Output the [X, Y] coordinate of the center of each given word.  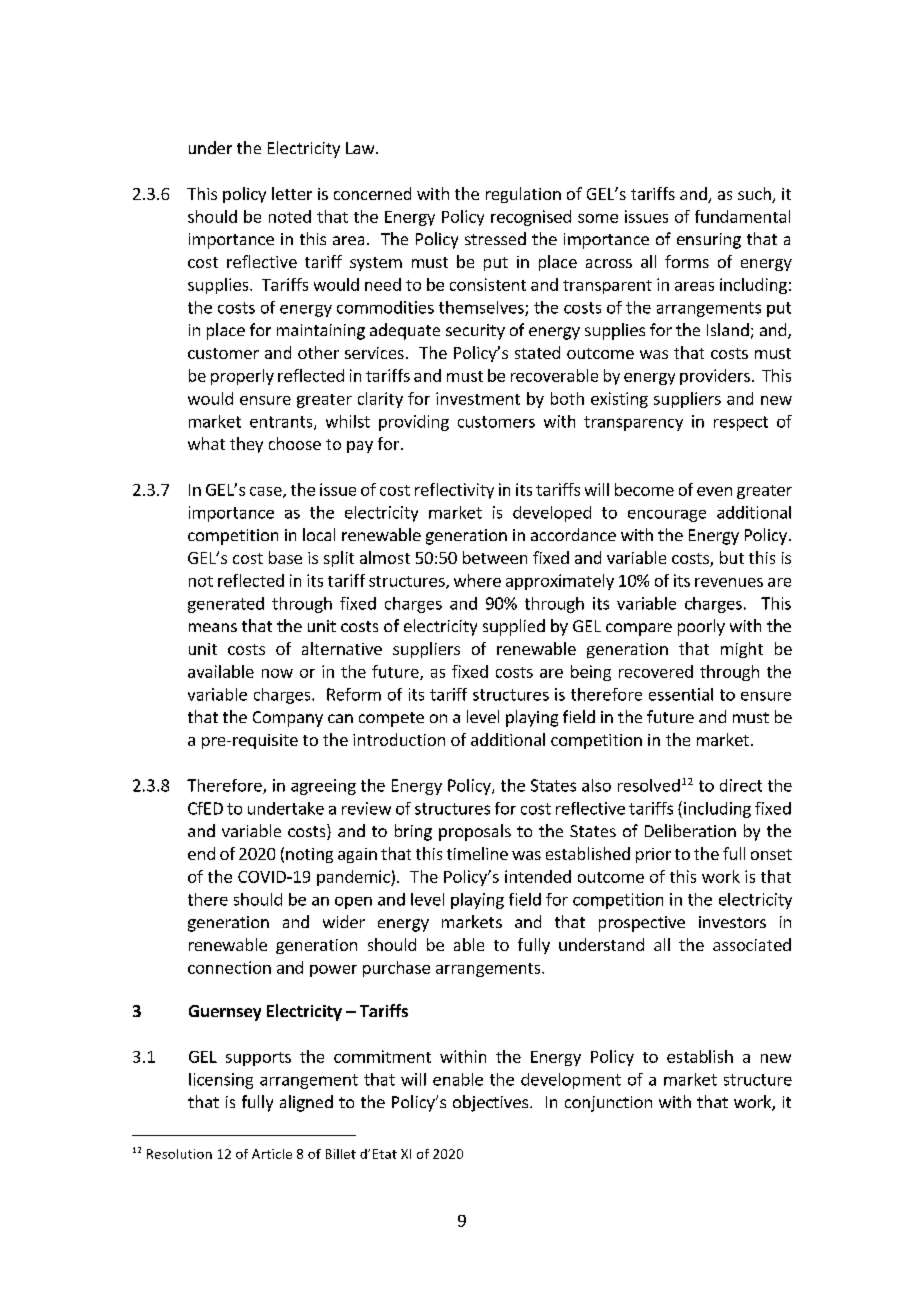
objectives [490, 1103]
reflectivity [454, 491]
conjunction [608, 1104]
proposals [475, 832]
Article [272, 1154]
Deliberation [690, 830]
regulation [523, 195]
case [267, 492]
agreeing [323, 787]
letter [292, 193]
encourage [667, 516]
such [755, 195]
